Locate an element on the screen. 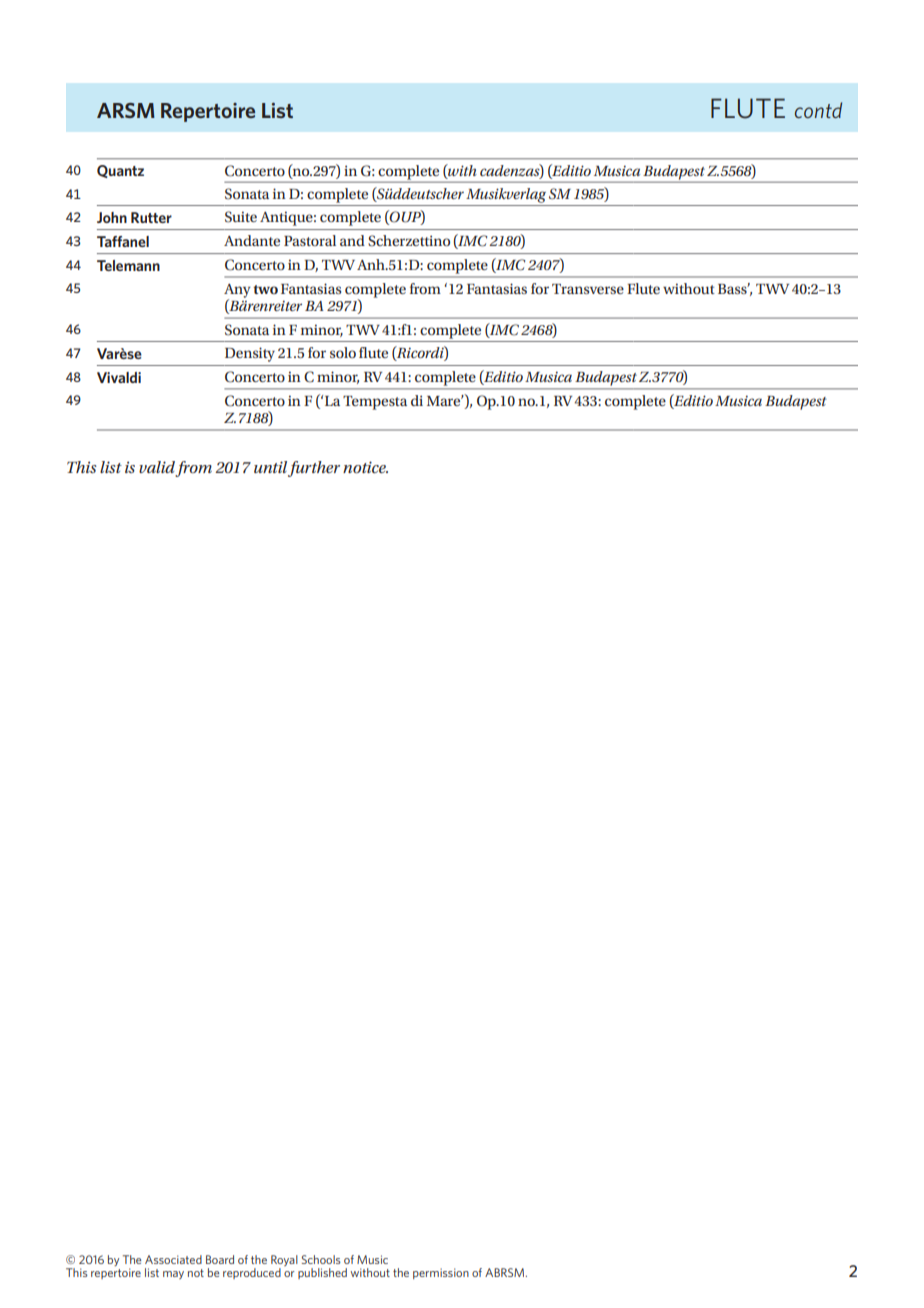  contd is located at coordinates (818, 110).
